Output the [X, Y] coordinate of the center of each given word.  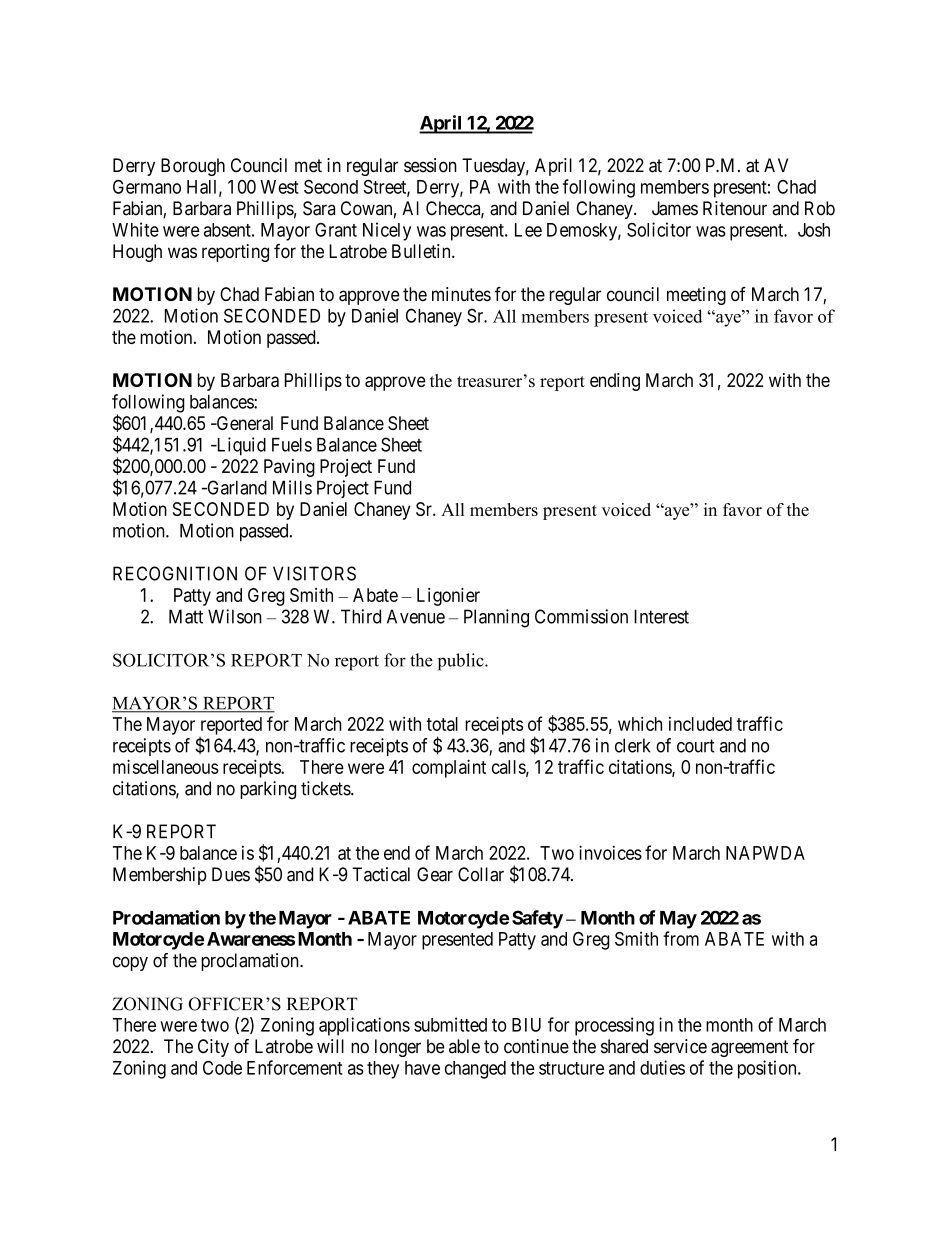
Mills [292, 487]
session [430, 165]
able [464, 1046]
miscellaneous [166, 766]
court [696, 746]
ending [615, 382]
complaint [449, 768]
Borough [193, 167]
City [213, 1048]
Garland [236, 487]
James [675, 208]
